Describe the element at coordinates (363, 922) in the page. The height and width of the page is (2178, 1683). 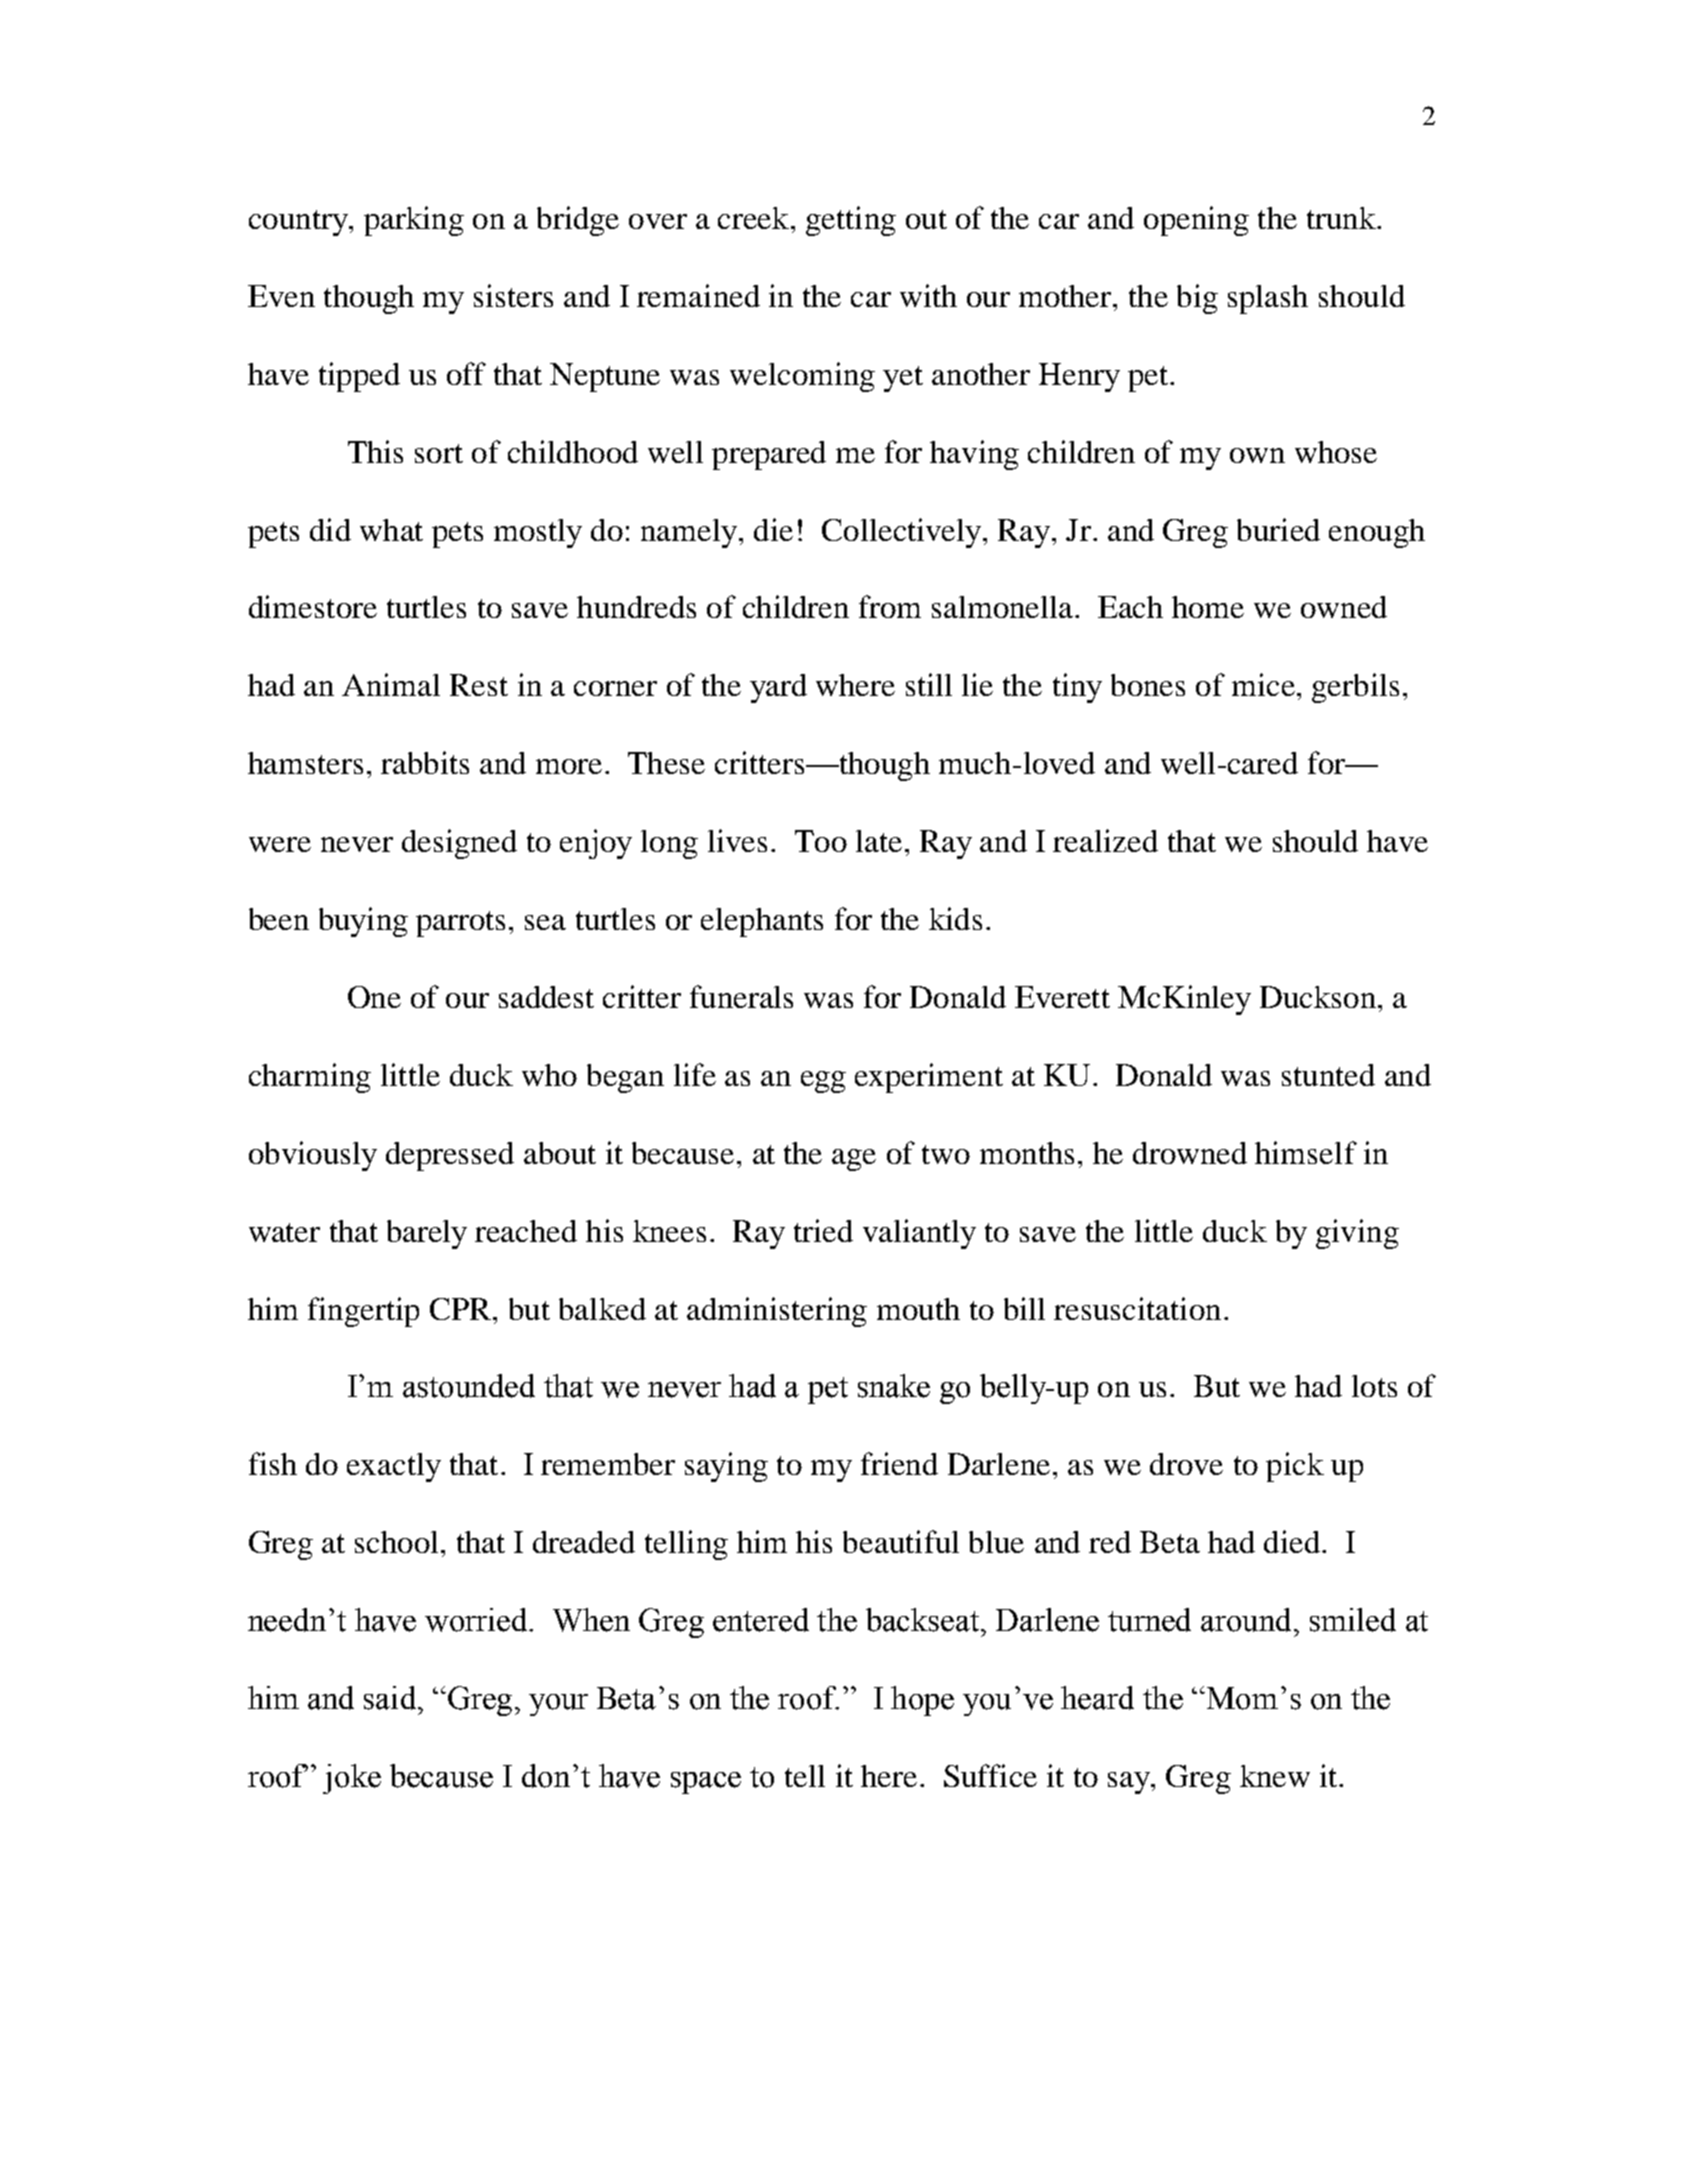
I see `buying` at that location.
